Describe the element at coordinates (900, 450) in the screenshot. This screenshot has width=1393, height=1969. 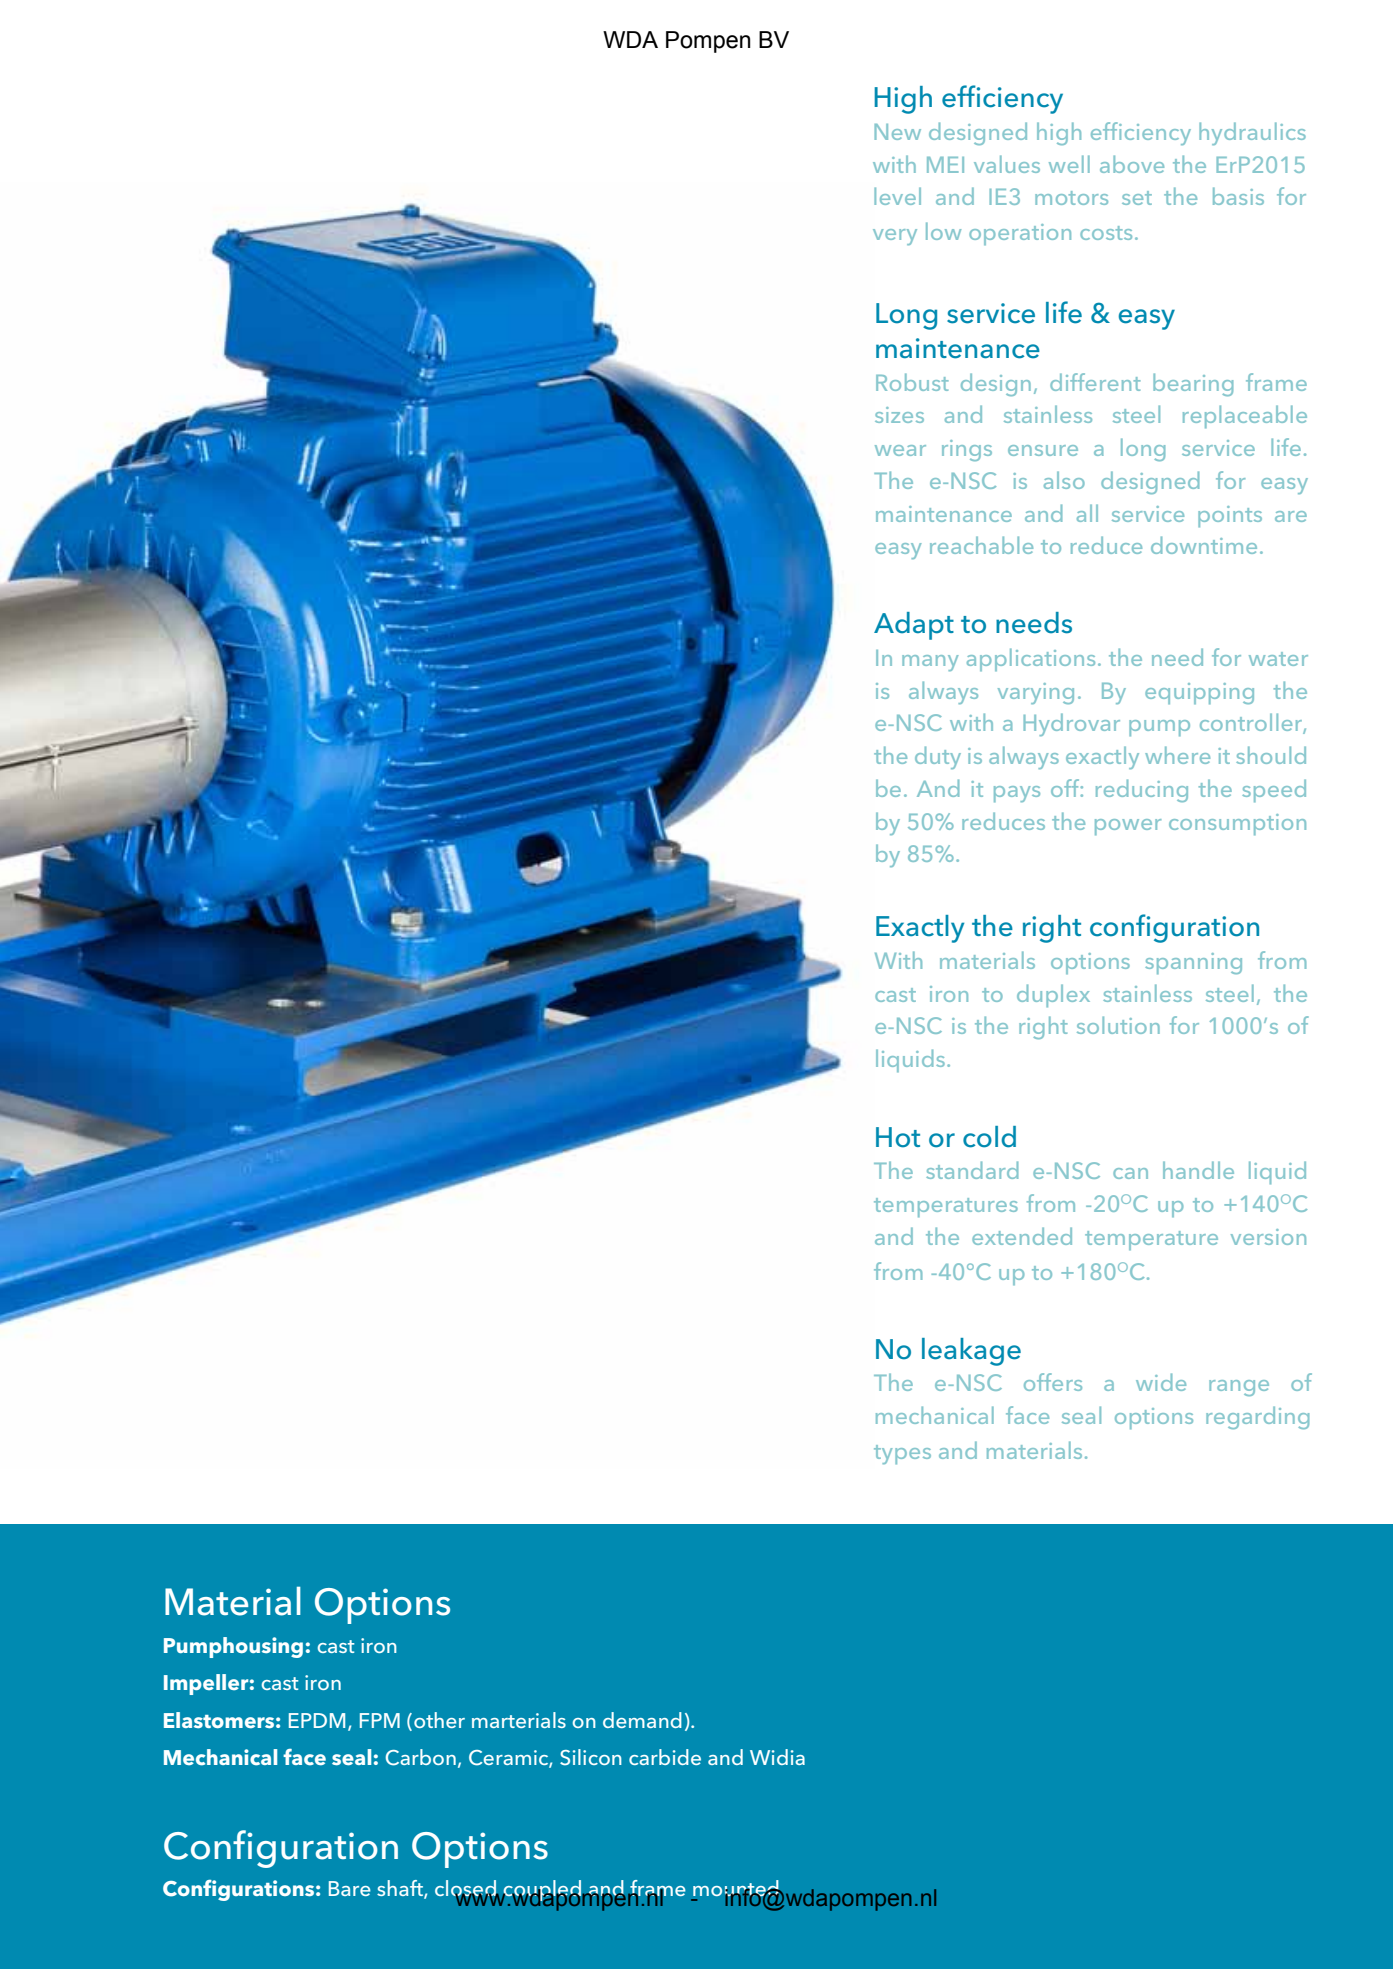
I see `wear` at that location.
